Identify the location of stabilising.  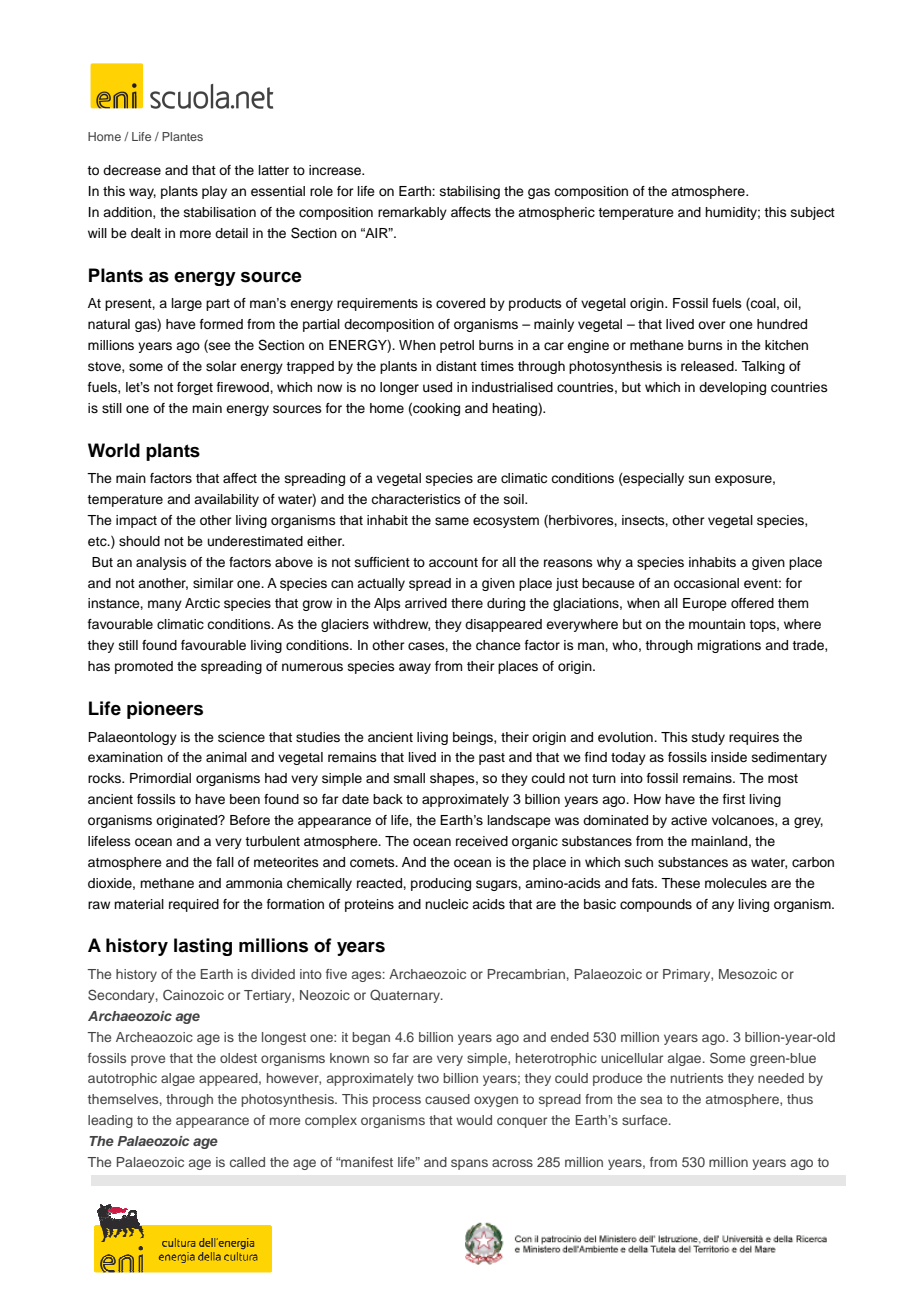
(470, 192).
